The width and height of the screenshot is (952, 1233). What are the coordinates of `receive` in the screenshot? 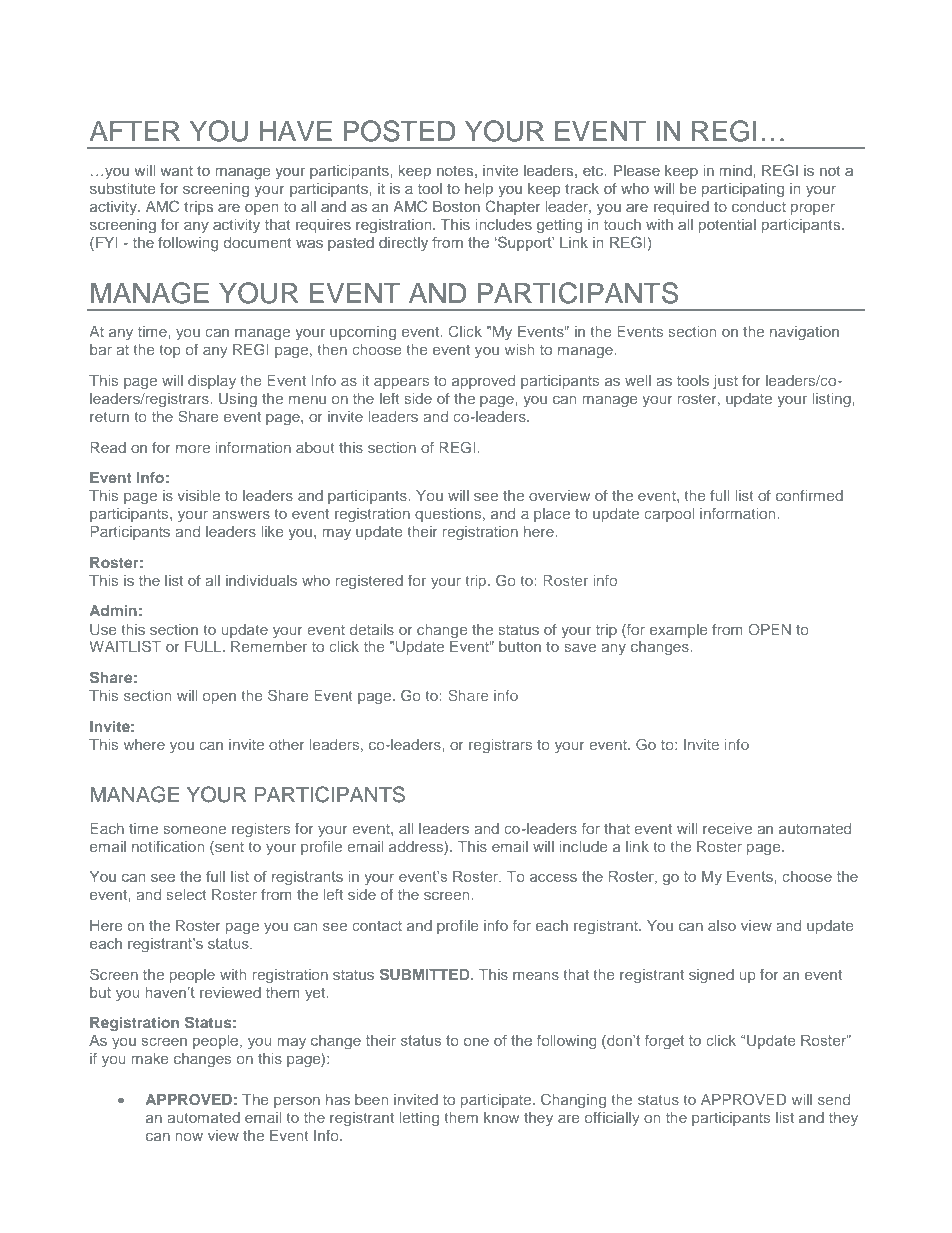 It's located at (727, 828).
